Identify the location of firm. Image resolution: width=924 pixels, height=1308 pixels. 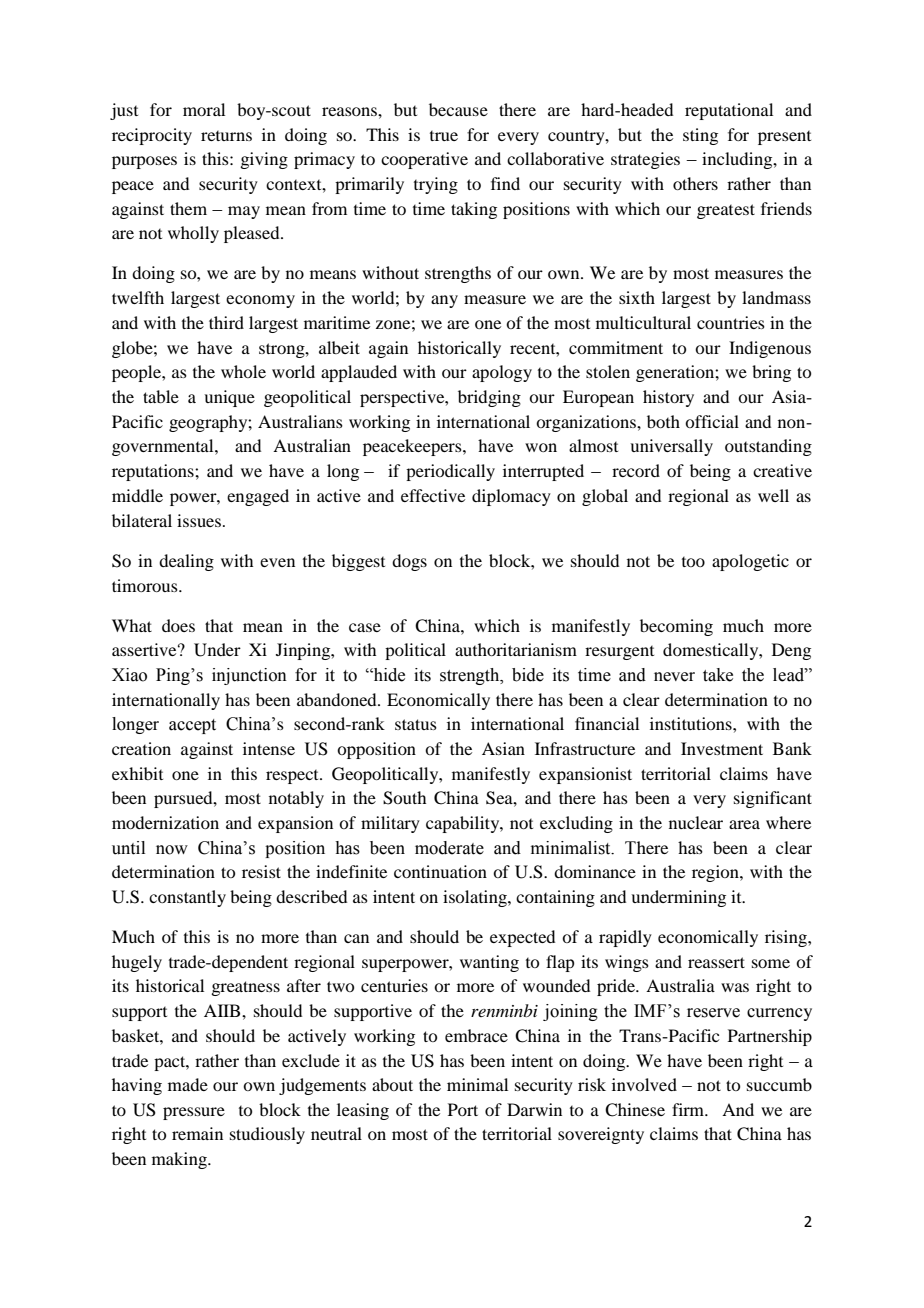
(689, 1109).
